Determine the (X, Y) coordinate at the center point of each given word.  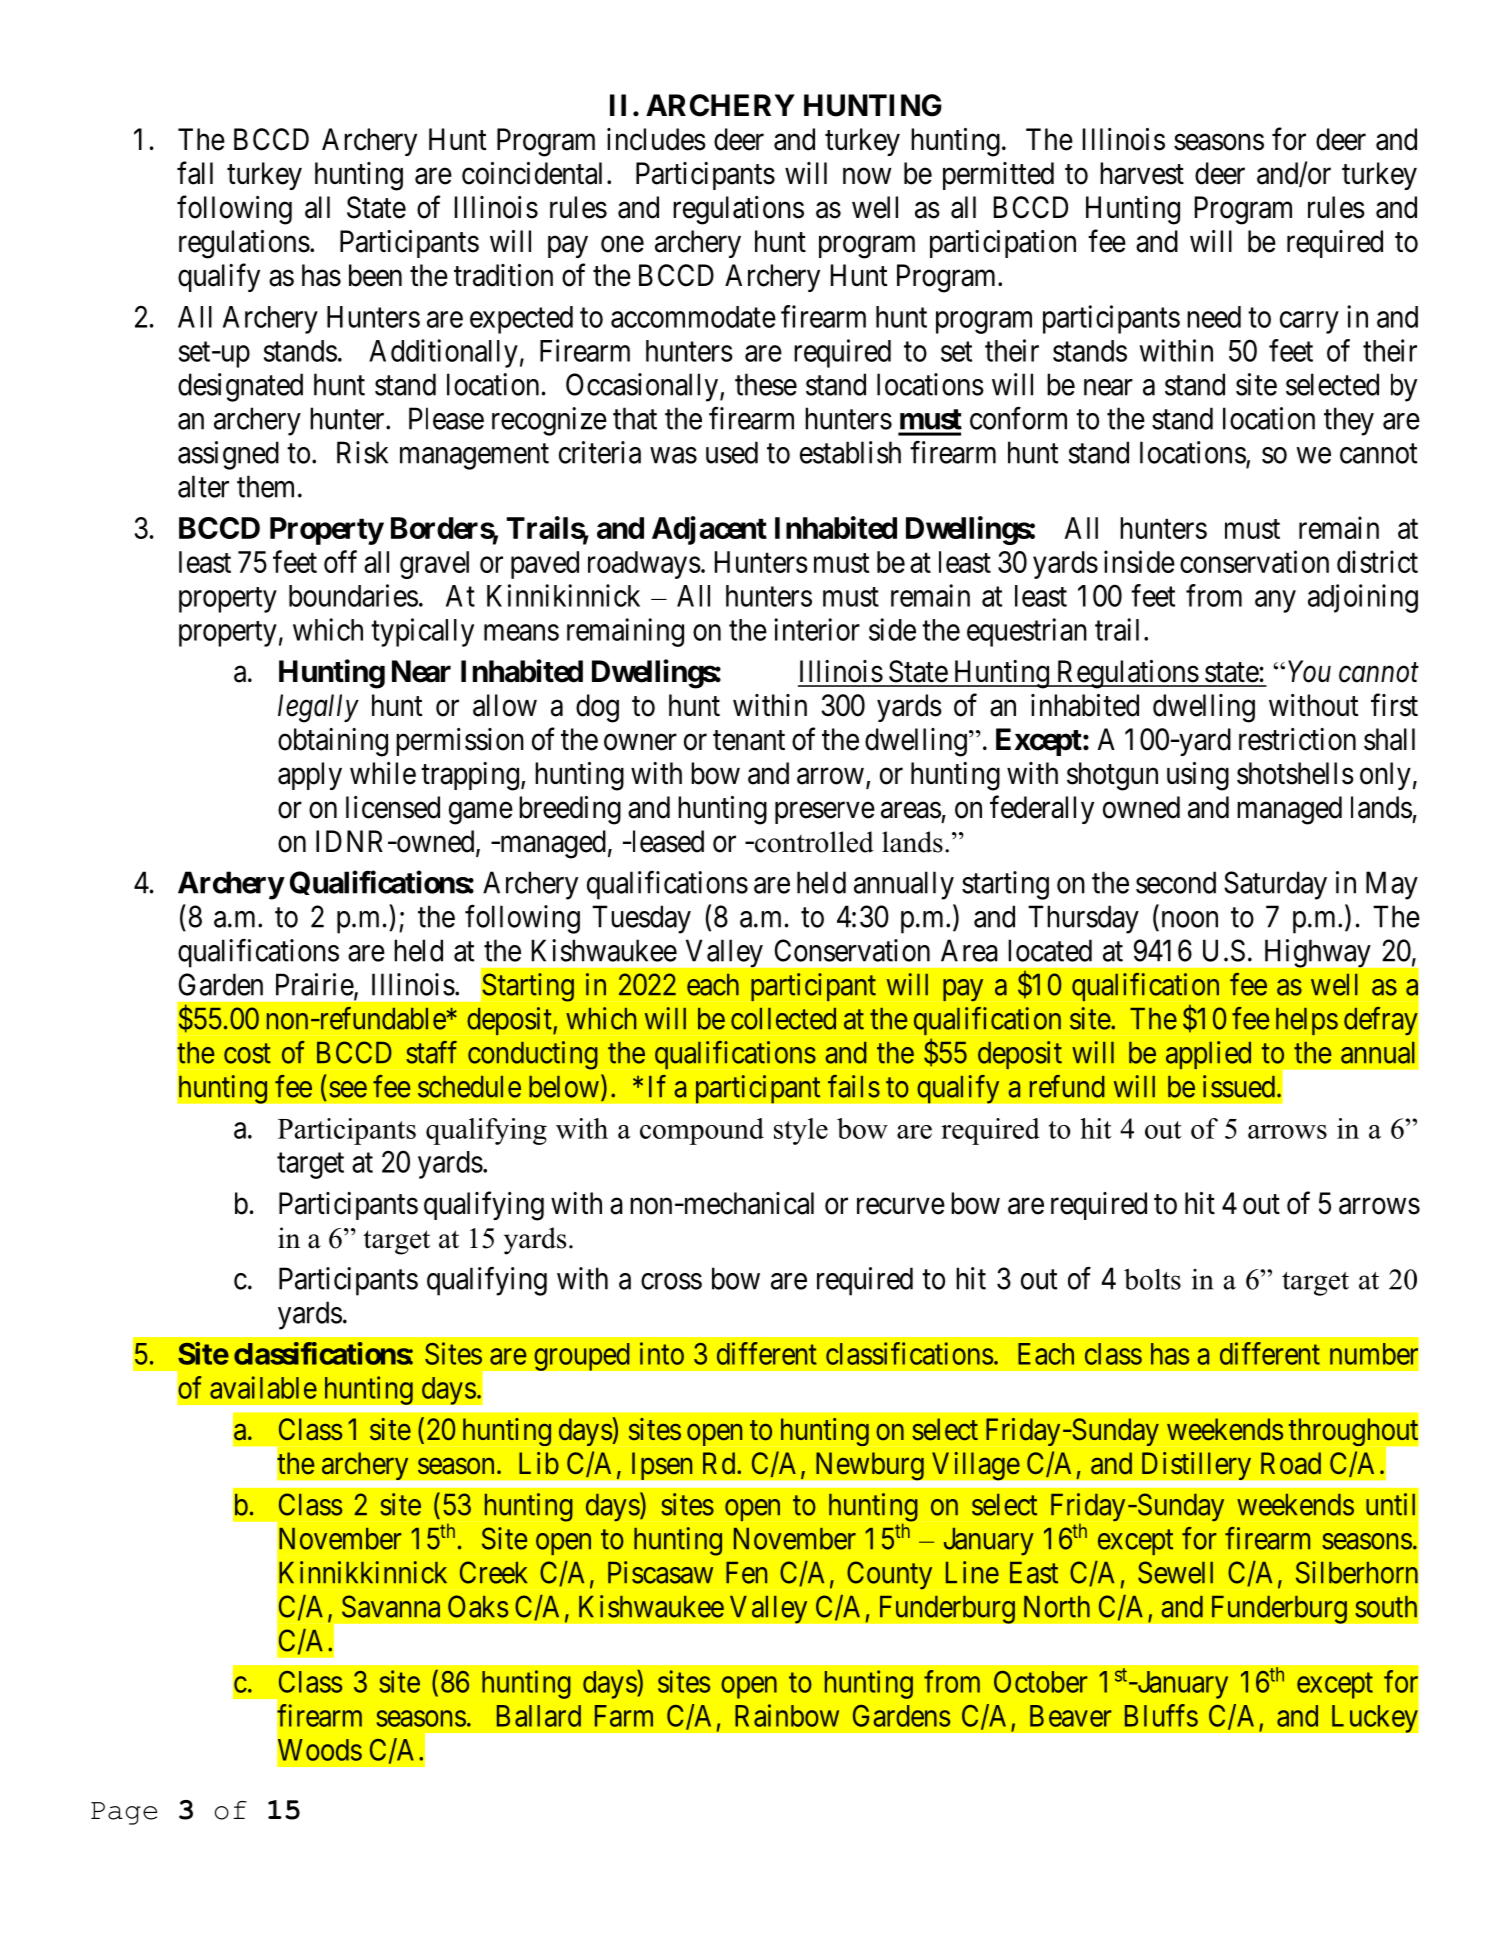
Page (124, 1813)
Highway (1318, 953)
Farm (624, 1716)
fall (195, 173)
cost (247, 1054)
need (1214, 317)
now (867, 176)
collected (783, 1019)
